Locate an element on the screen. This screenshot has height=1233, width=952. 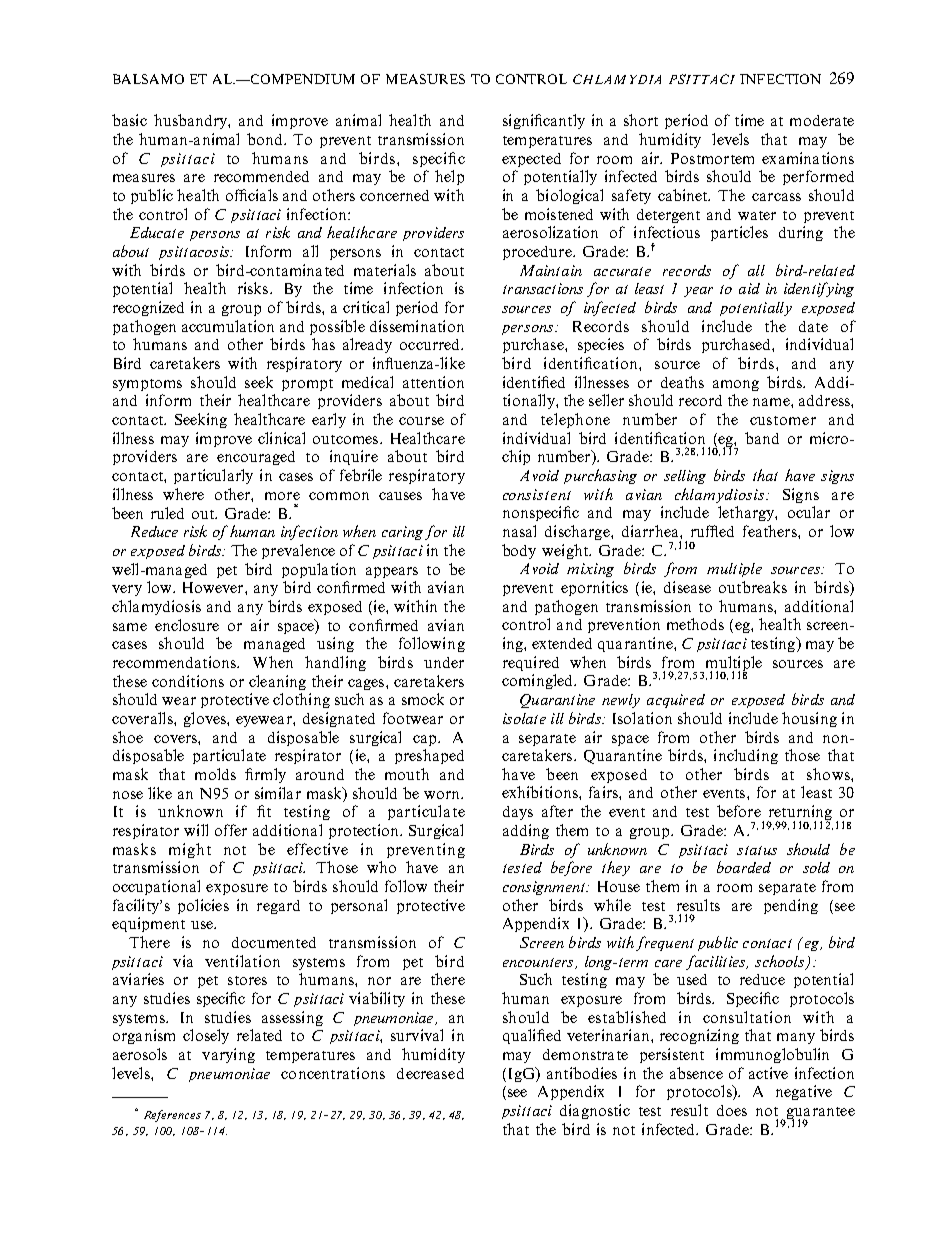
will is located at coordinates (196, 830).
